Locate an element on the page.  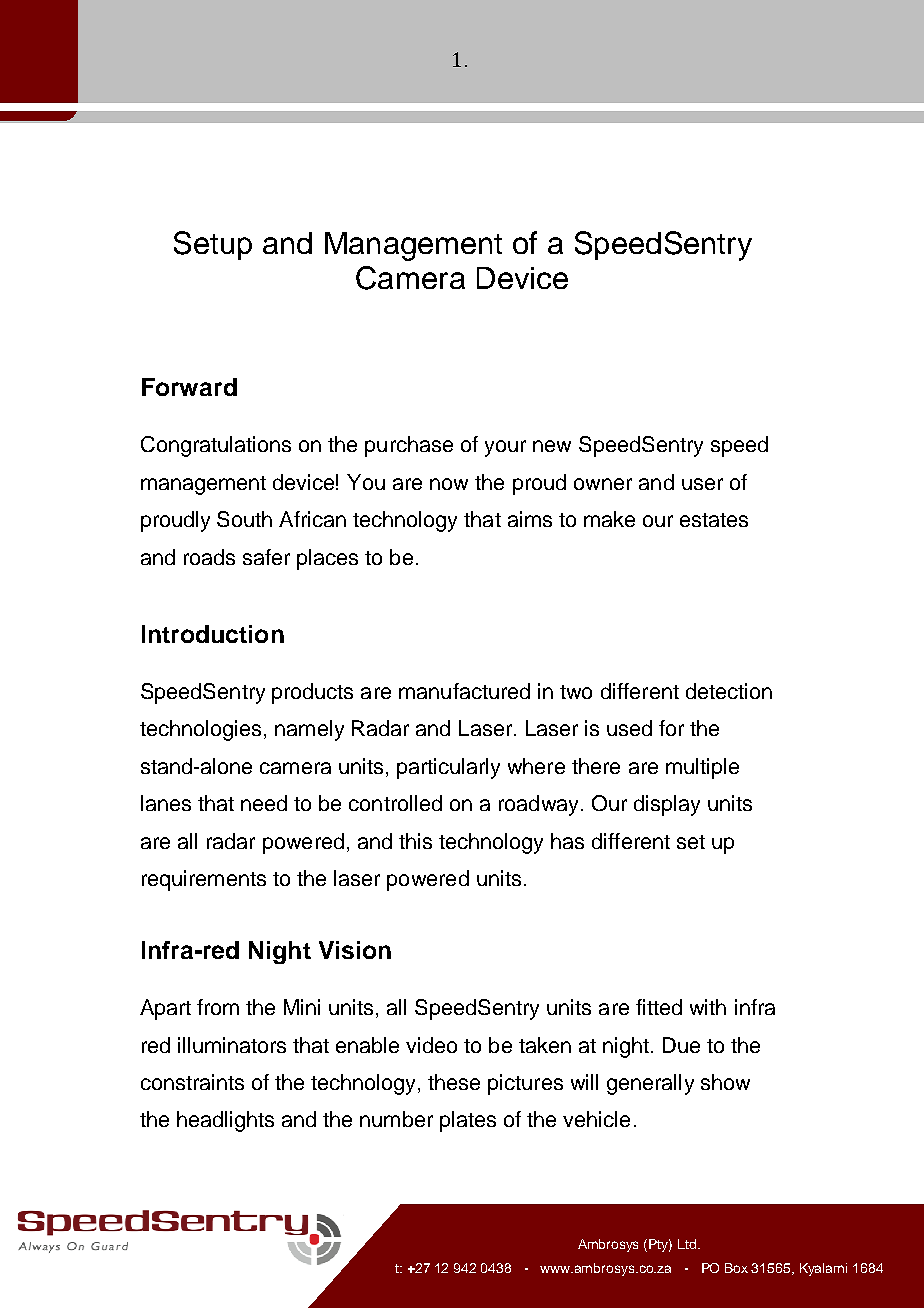
plates is located at coordinates (468, 1121).
